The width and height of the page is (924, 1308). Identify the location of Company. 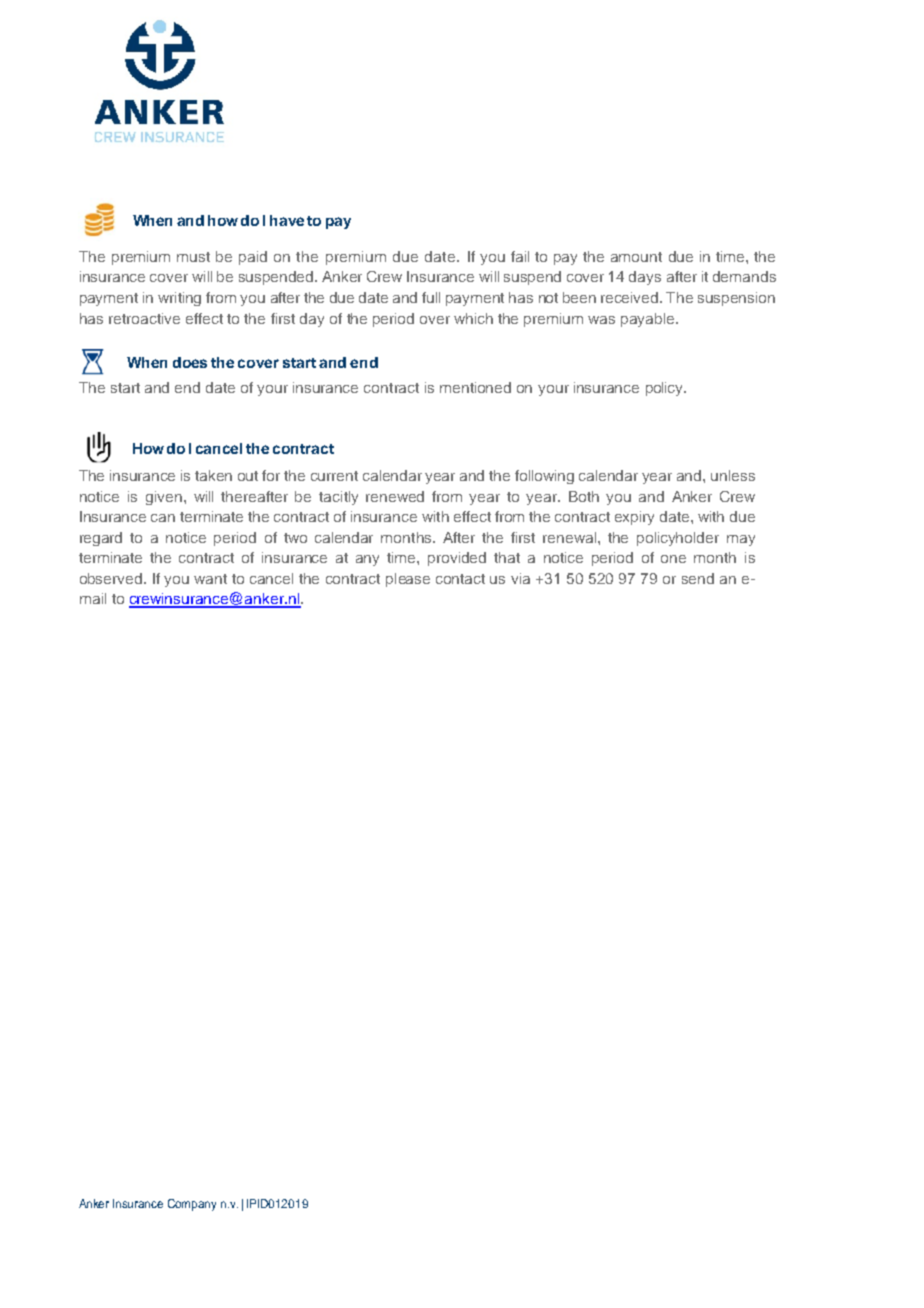
(192, 1205).
